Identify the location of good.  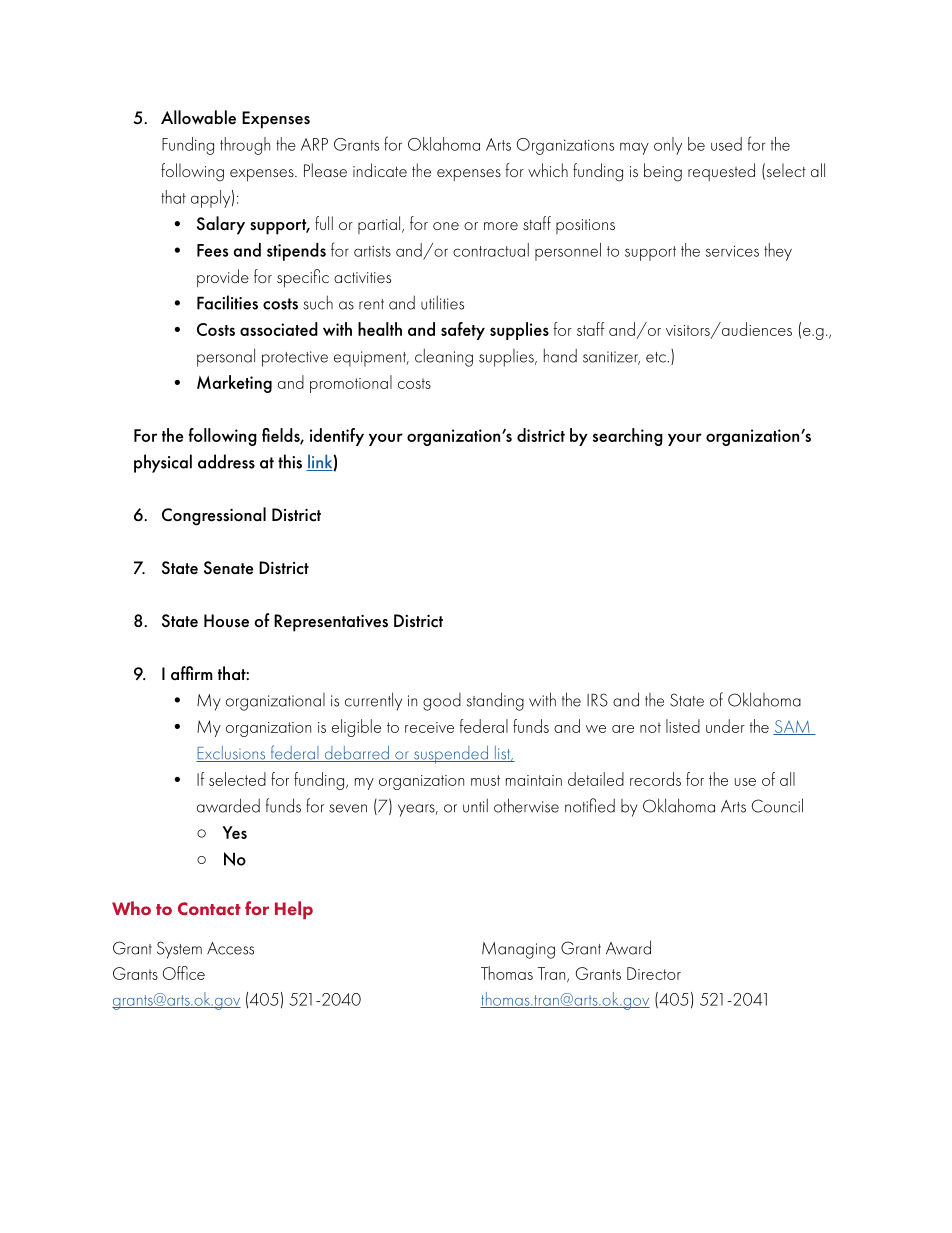
(442, 702).
